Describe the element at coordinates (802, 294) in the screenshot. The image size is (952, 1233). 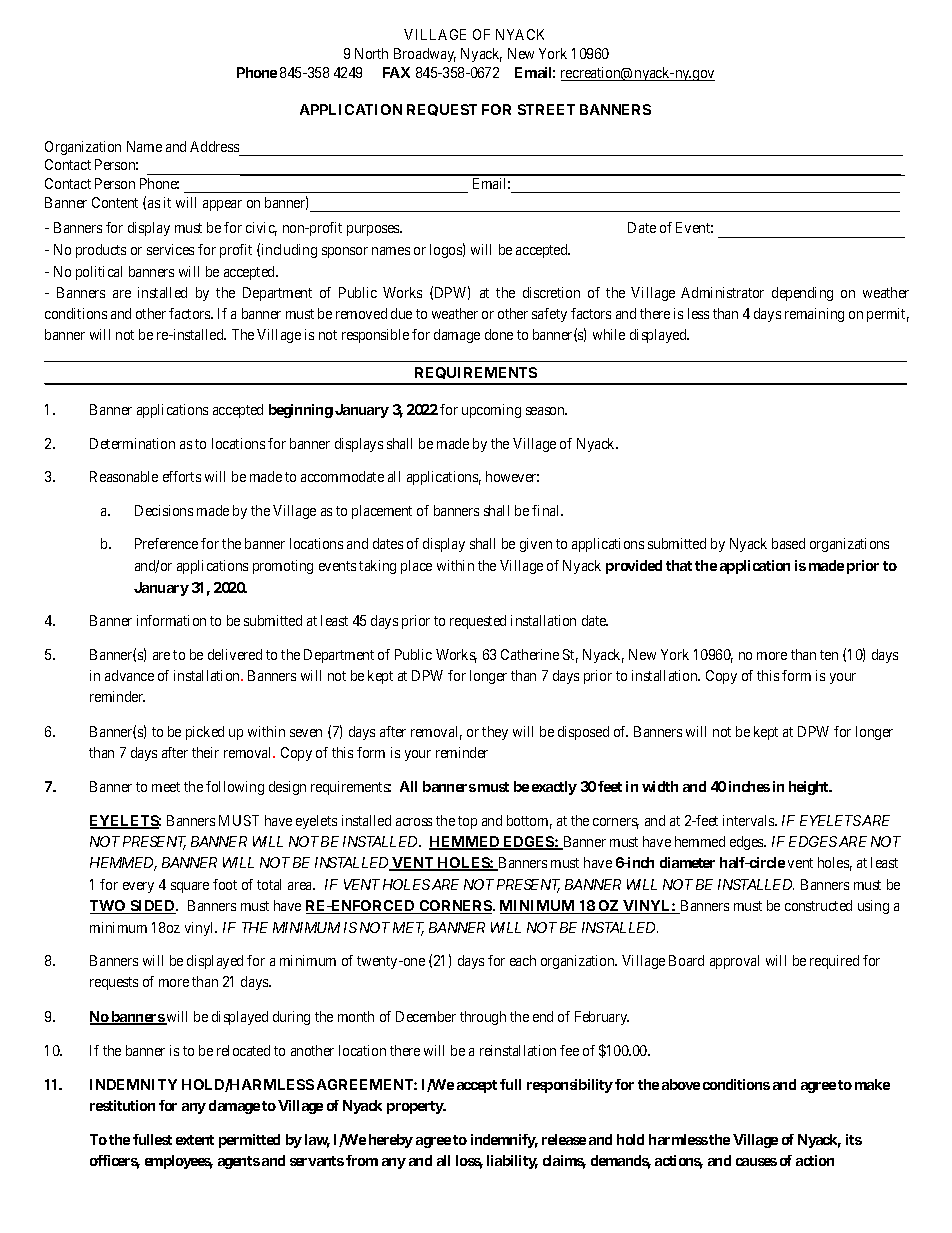
I see `depending` at that location.
